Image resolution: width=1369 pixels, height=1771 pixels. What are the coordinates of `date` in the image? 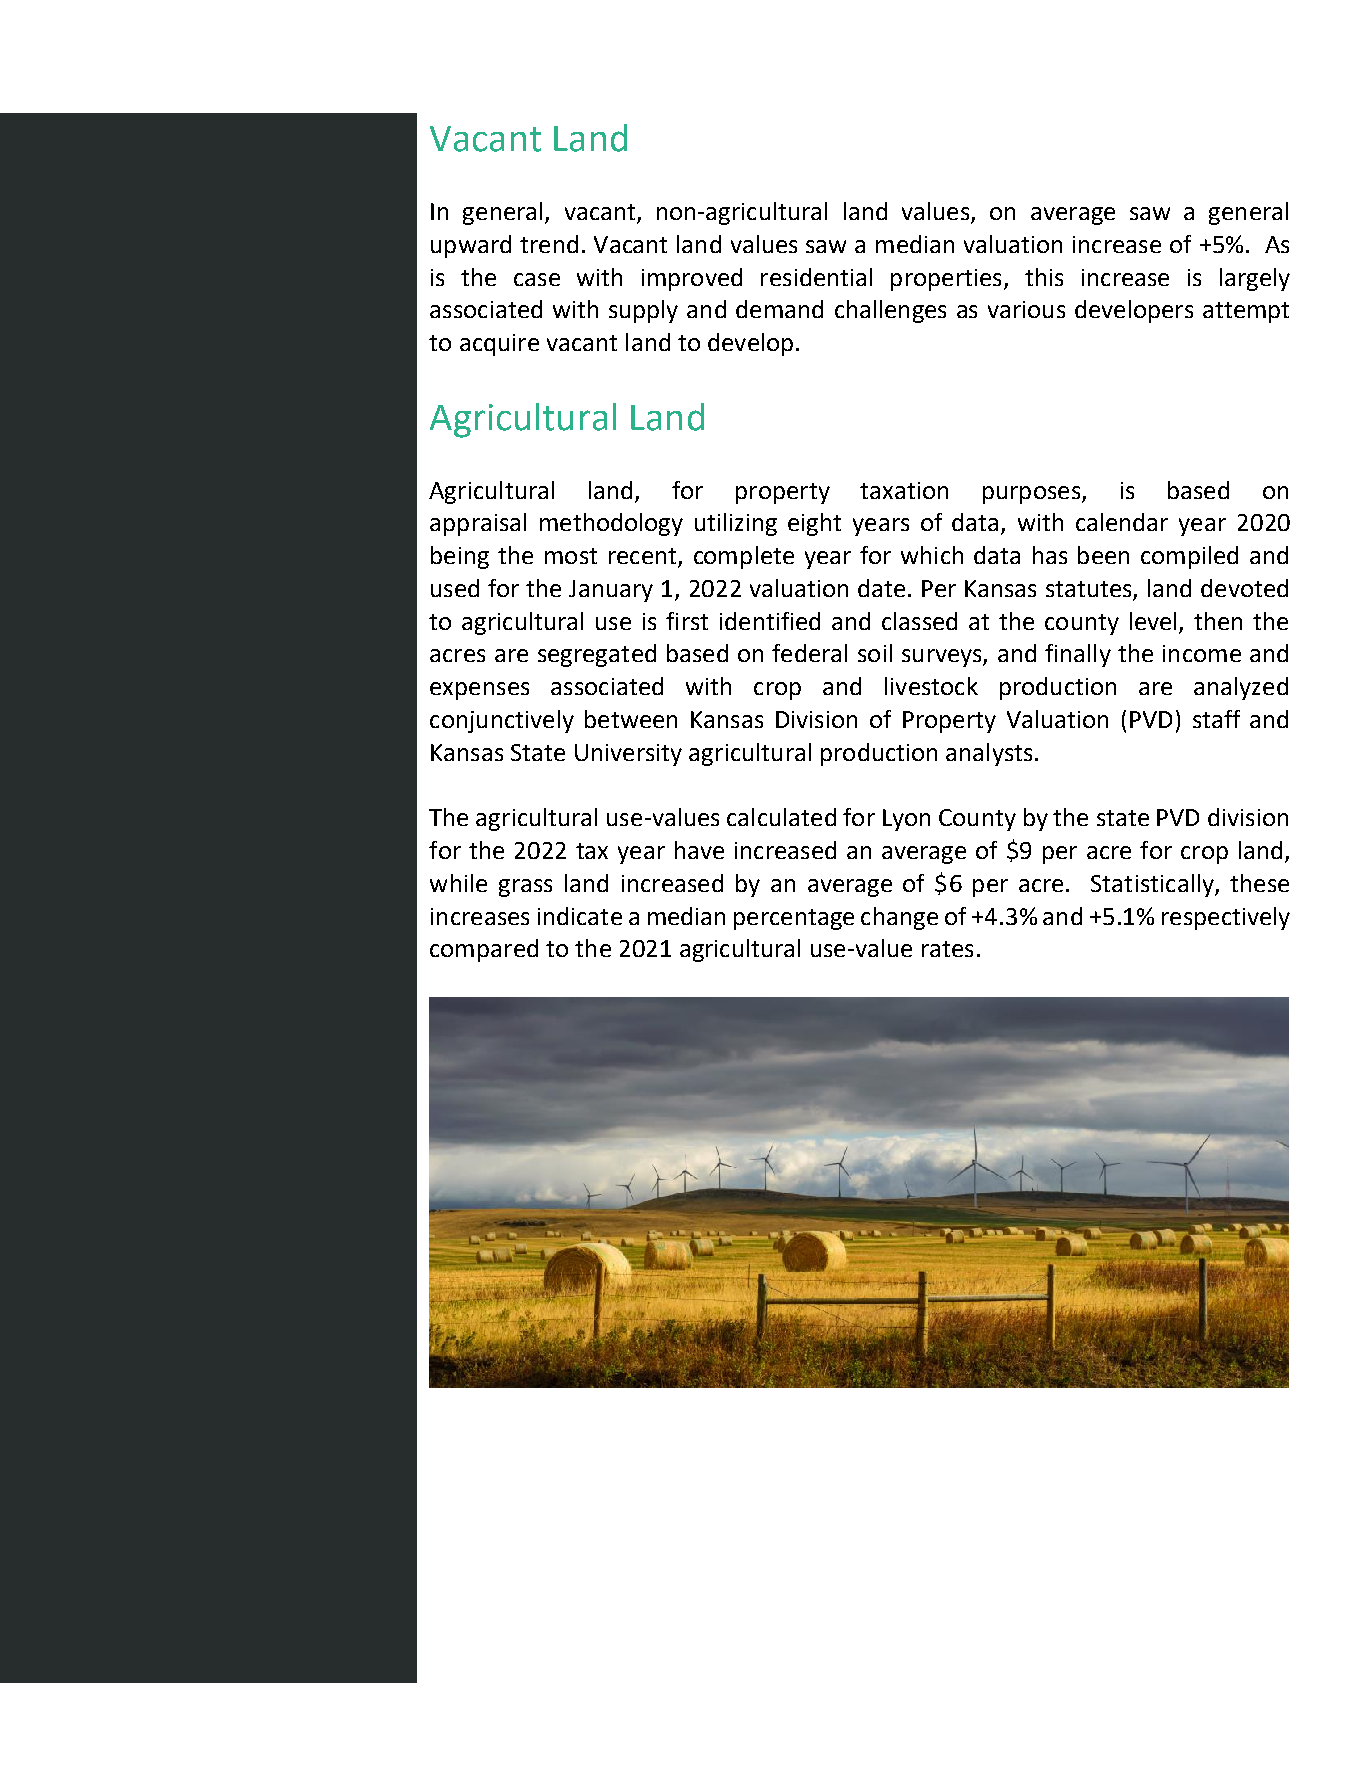 It's located at (881, 588).
